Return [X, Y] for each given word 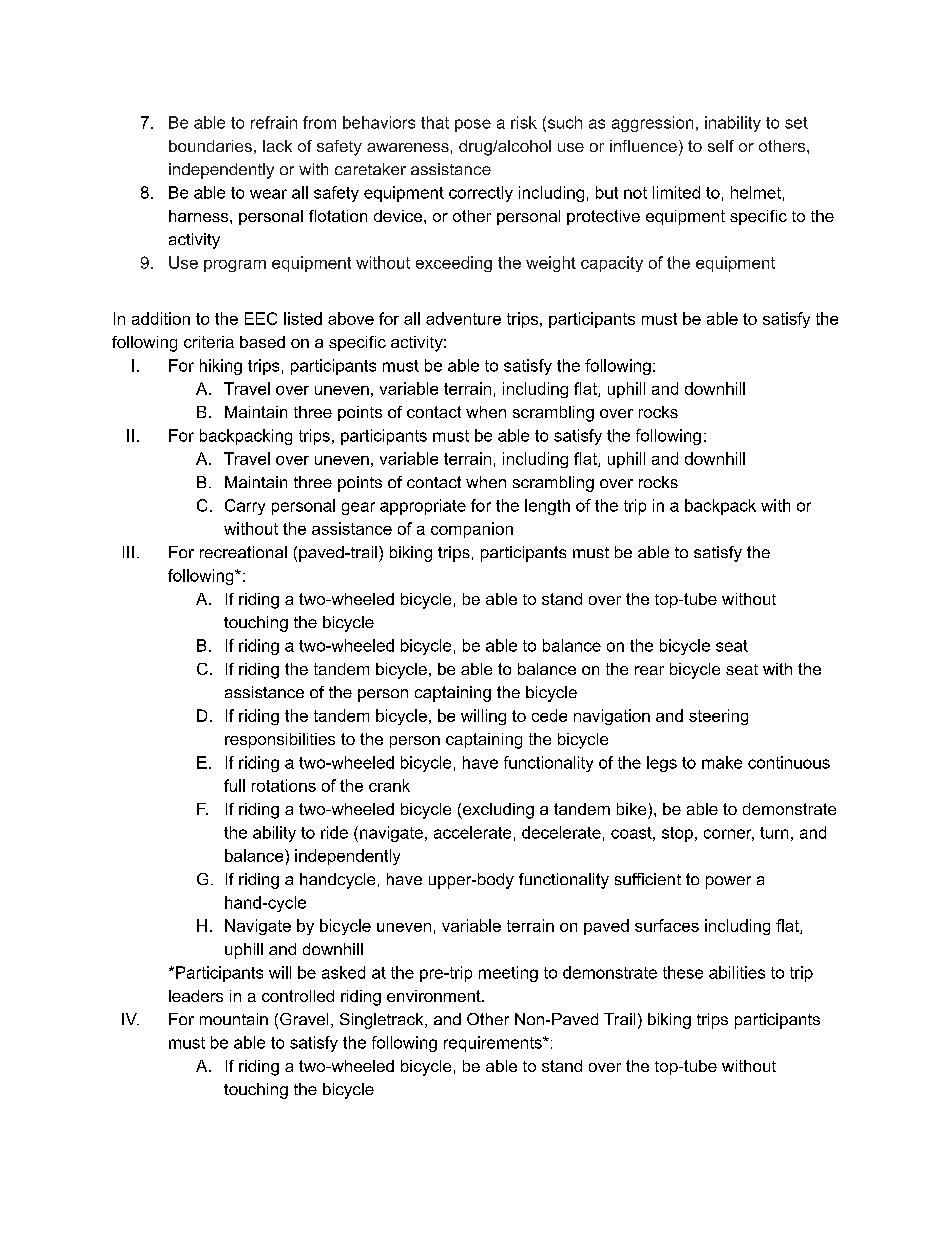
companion [472, 530]
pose [473, 125]
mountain [234, 1019]
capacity [612, 264]
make [722, 762]
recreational [243, 552]
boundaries [210, 146]
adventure [463, 318]
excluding [497, 811]
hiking [221, 367]
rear [649, 670]
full [234, 785]
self [721, 146]
